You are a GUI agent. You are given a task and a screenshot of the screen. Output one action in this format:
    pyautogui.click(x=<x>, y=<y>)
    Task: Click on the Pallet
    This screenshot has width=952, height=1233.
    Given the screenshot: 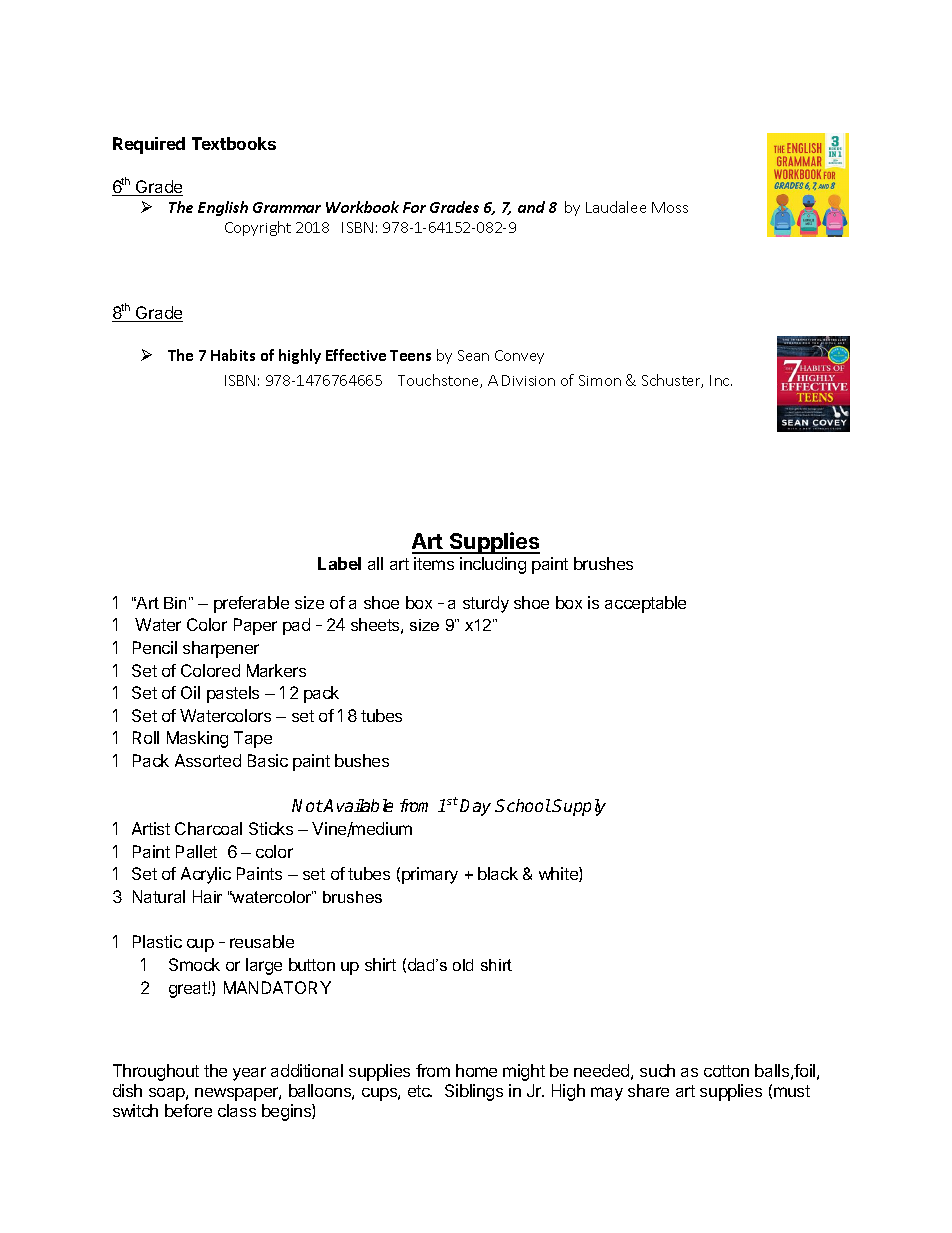 What is the action you would take?
    pyautogui.click(x=196, y=851)
